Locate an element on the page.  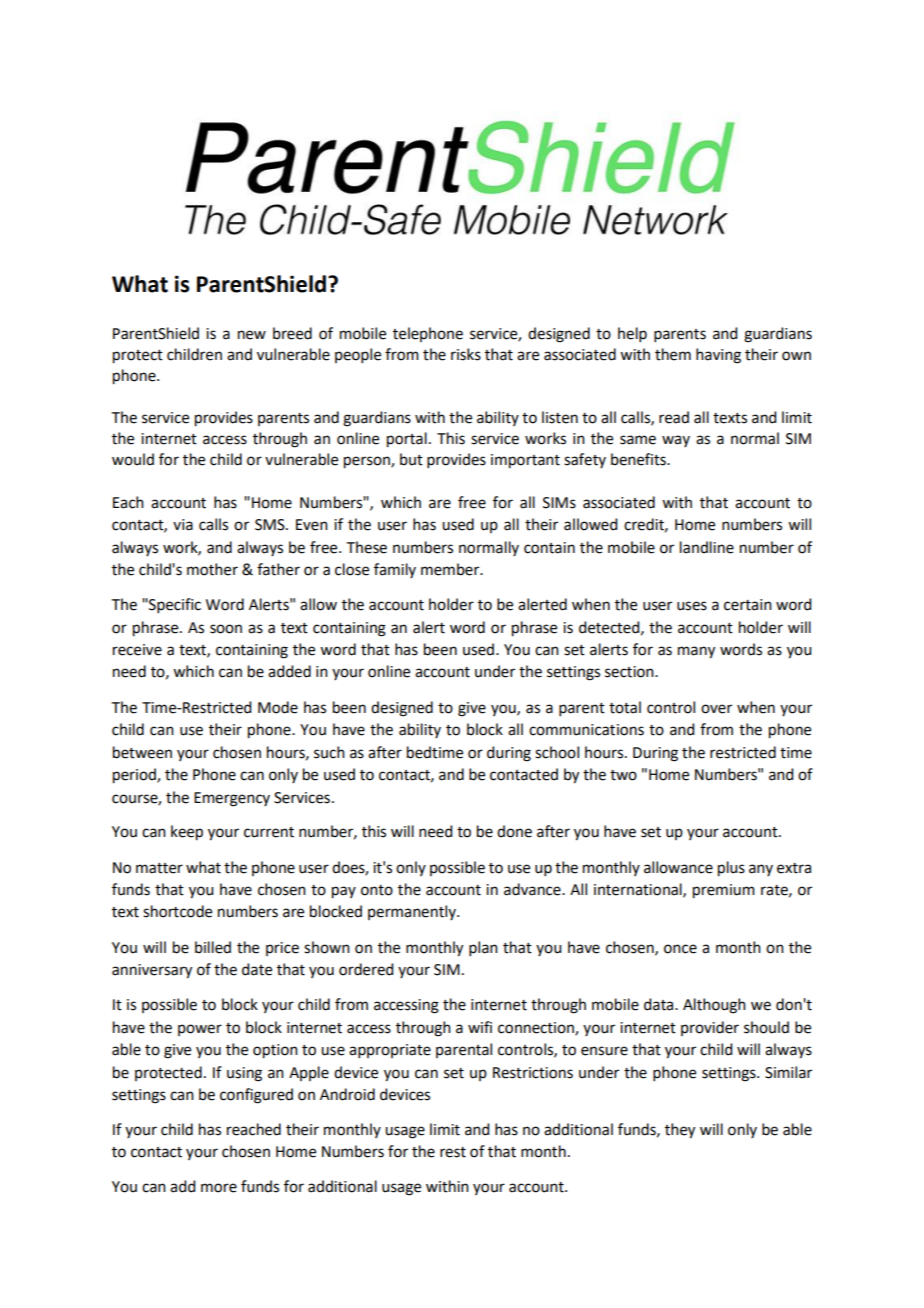
soon is located at coordinates (226, 629).
